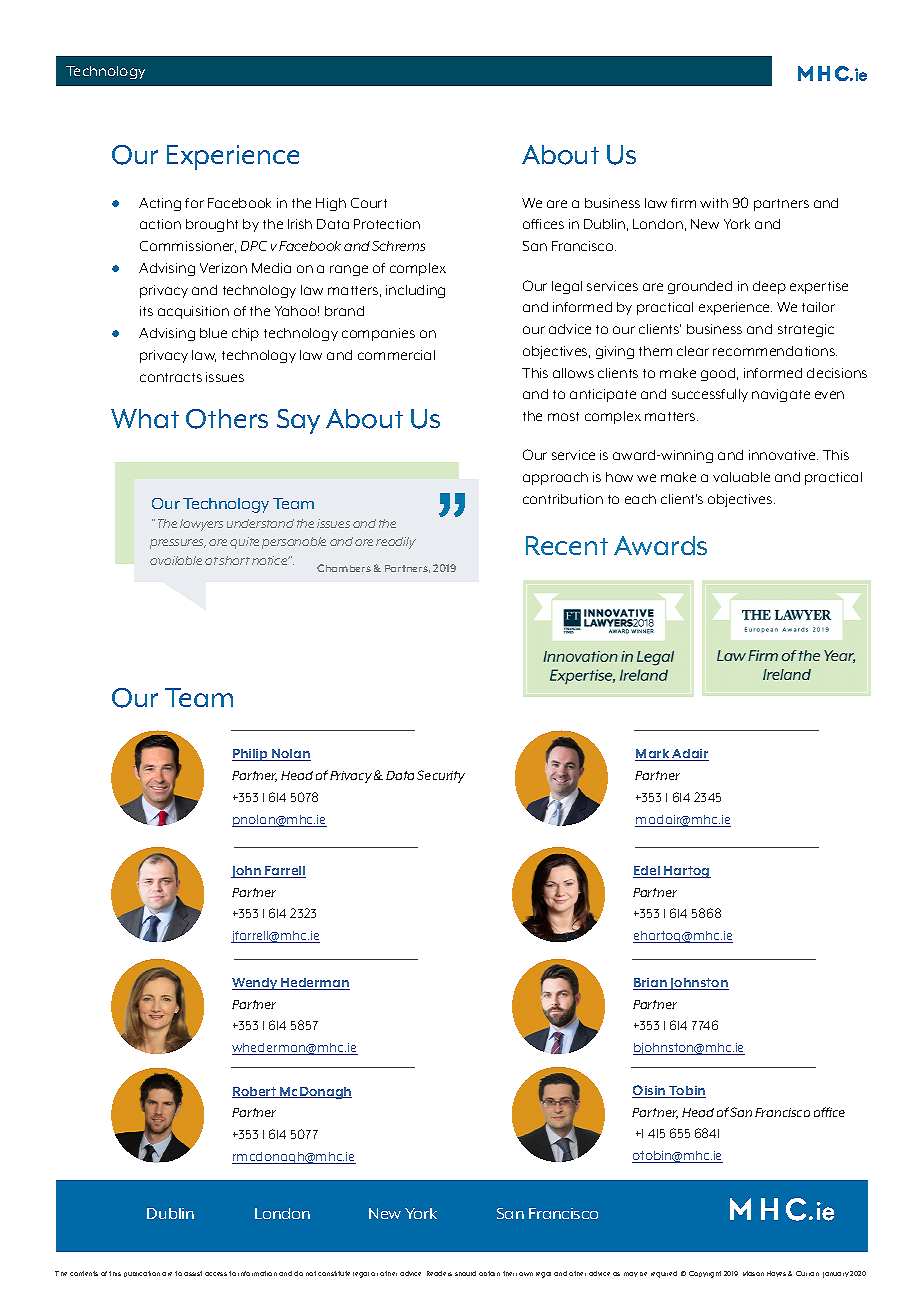 The image size is (924, 1308). I want to click on assist, so click(193, 1273).
